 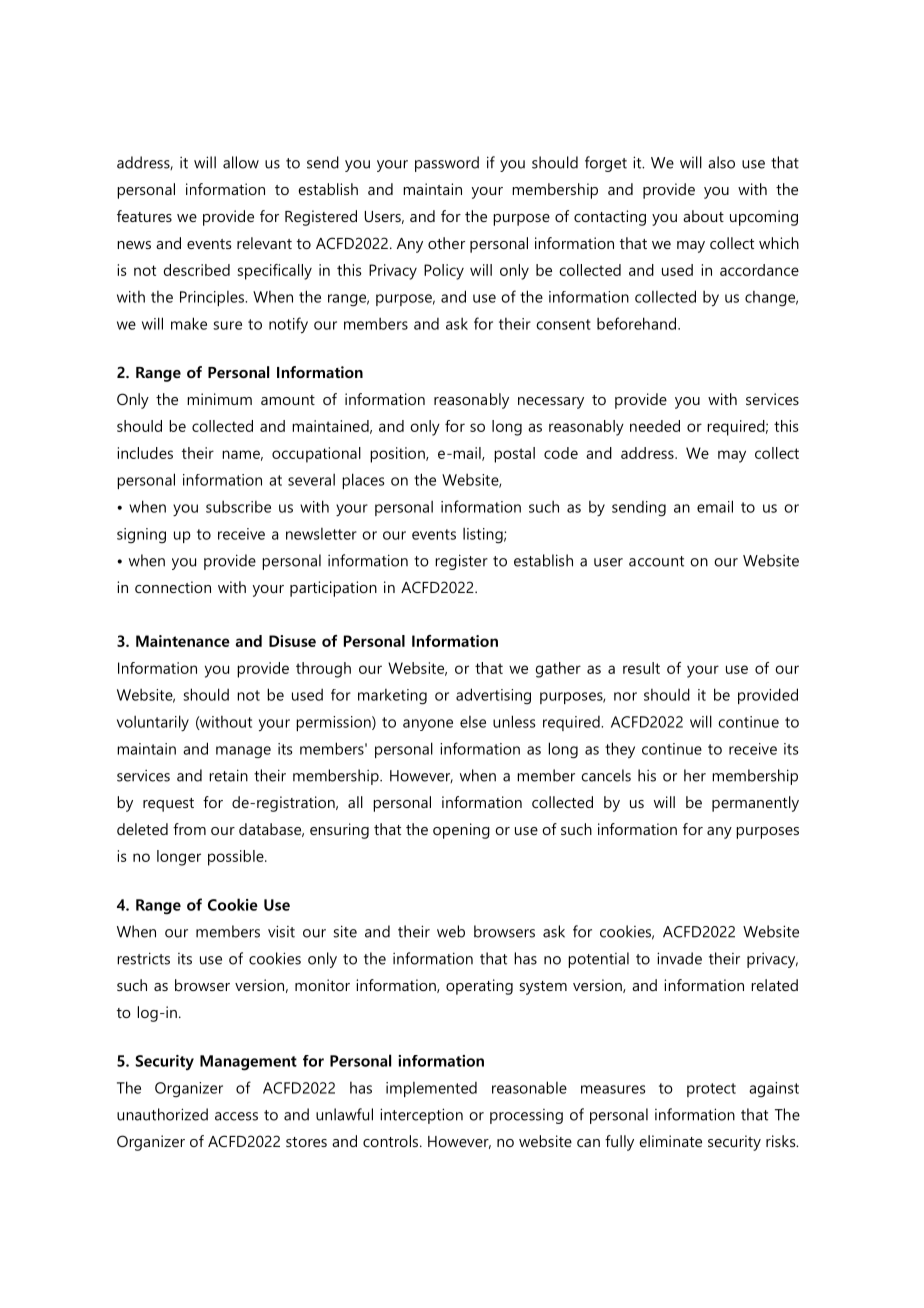 What do you see at coordinates (236, 1116) in the screenshot?
I see `access` at bounding box center [236, 1116].
